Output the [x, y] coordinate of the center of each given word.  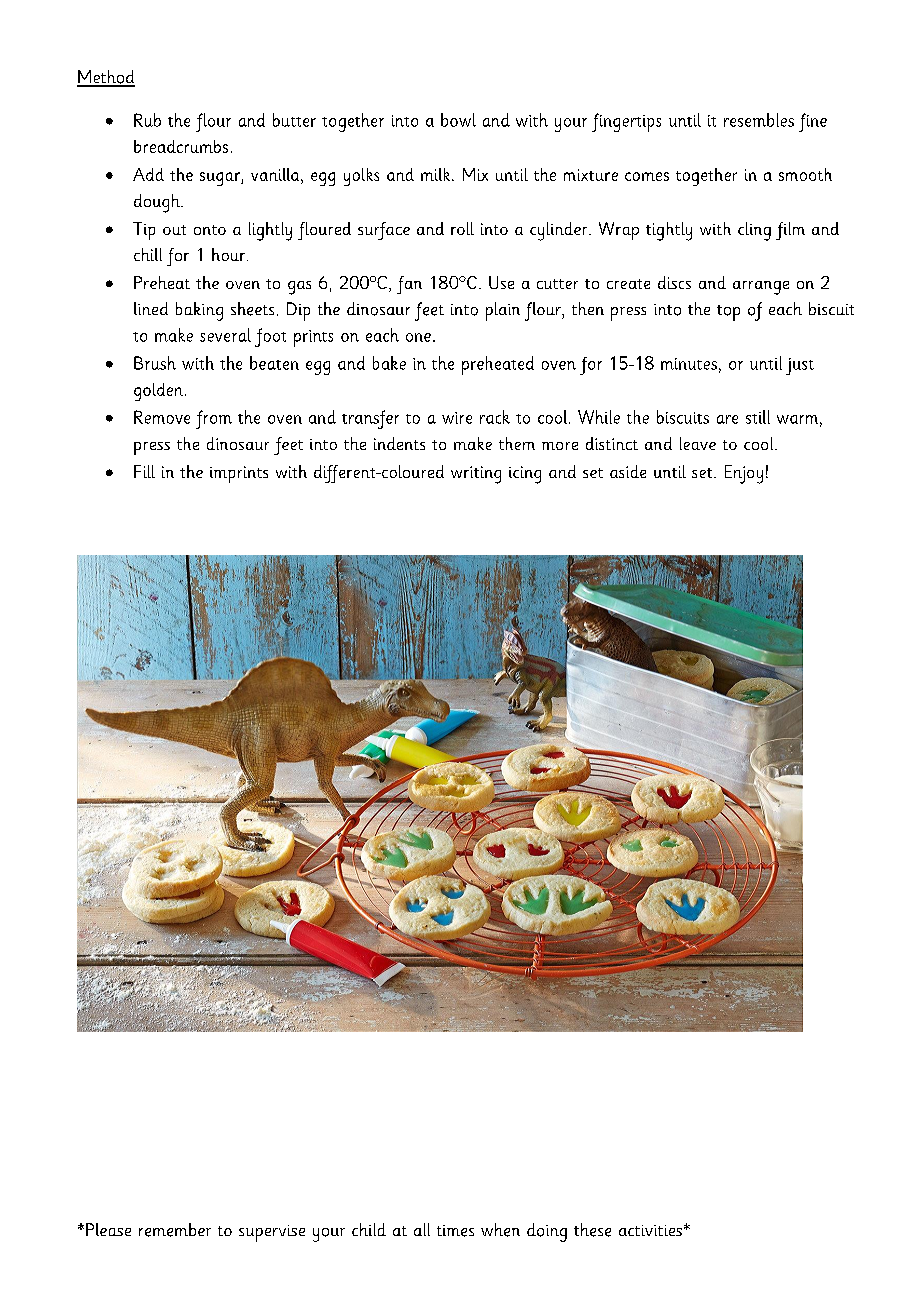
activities [650, 1230]
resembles [759, 120]
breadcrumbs [181, 146]
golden [158, 392]
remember [175, 1230]
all [422, 1229]
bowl [458, 120]
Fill [144, 471]
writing [476, 475]
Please [108, 1229]
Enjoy [744, 474]
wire [457, 418]
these [592, 1230]
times [455, 1231]
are [727, 419]
